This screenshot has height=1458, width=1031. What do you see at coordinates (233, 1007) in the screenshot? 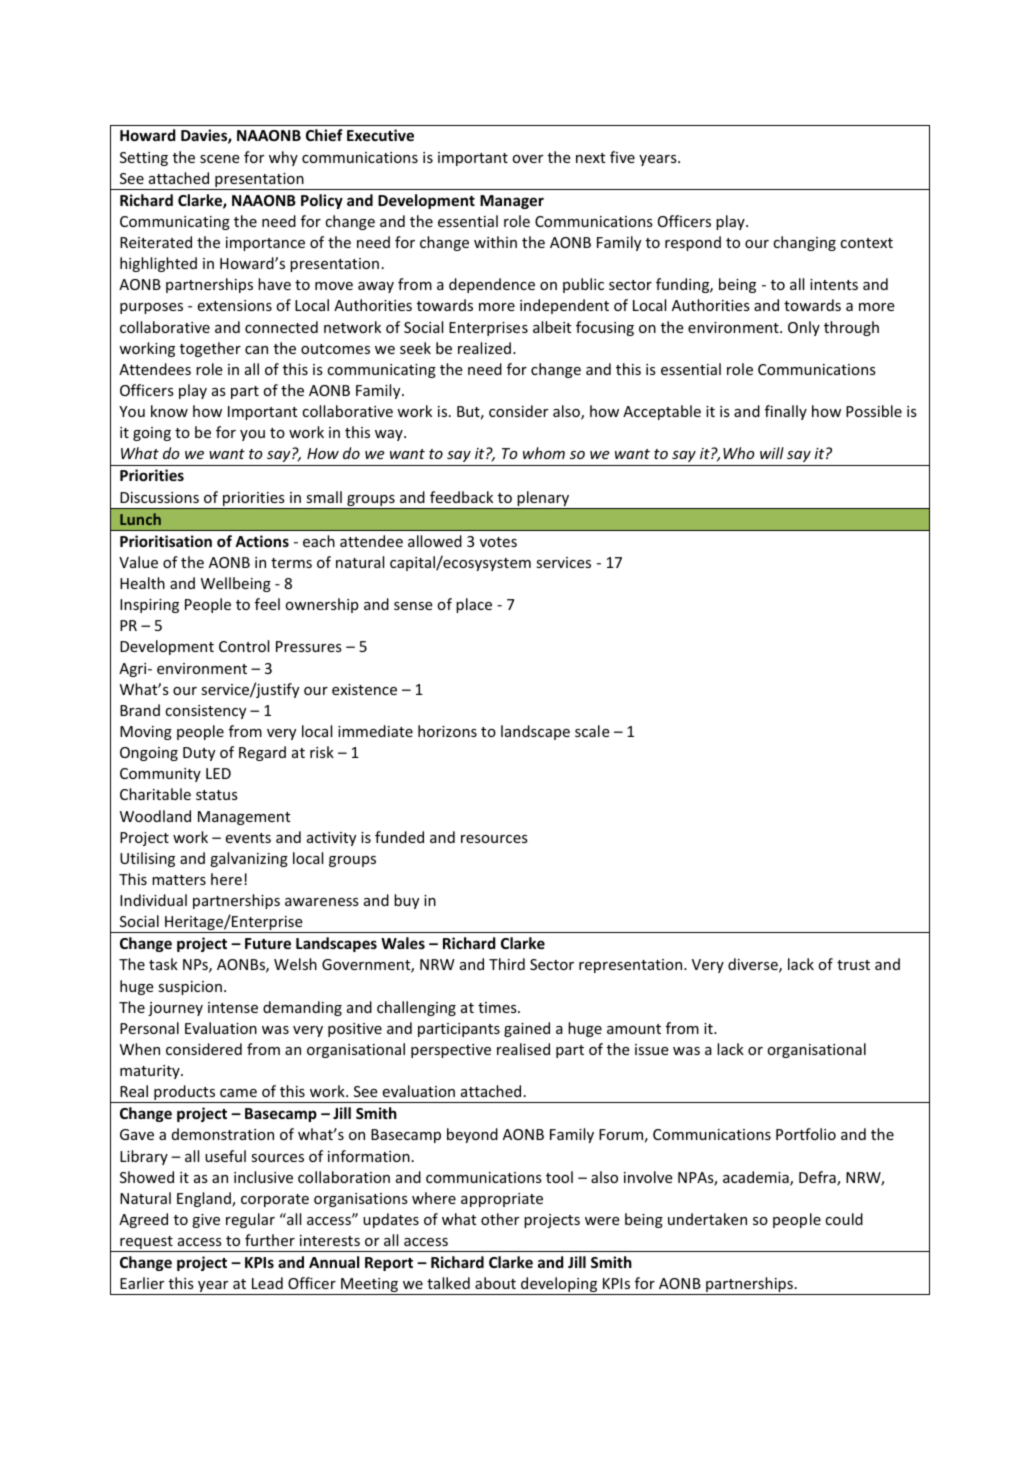
I see `intense` at bounding box center [233, 1007].
